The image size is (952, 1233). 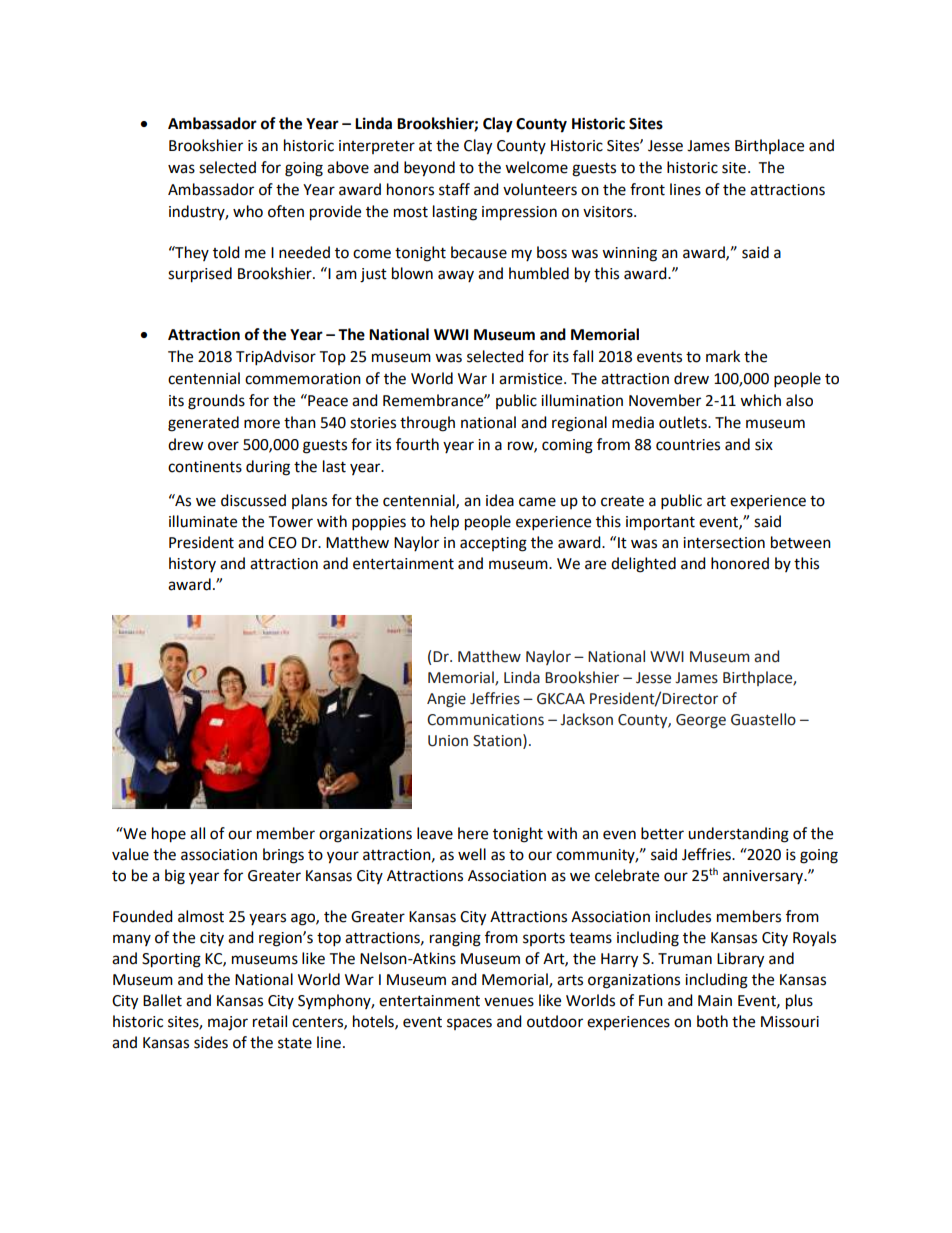 What do you see at coordinates (417, 444) in the image?
I see `fourth` at bounding box center [417, 444].
